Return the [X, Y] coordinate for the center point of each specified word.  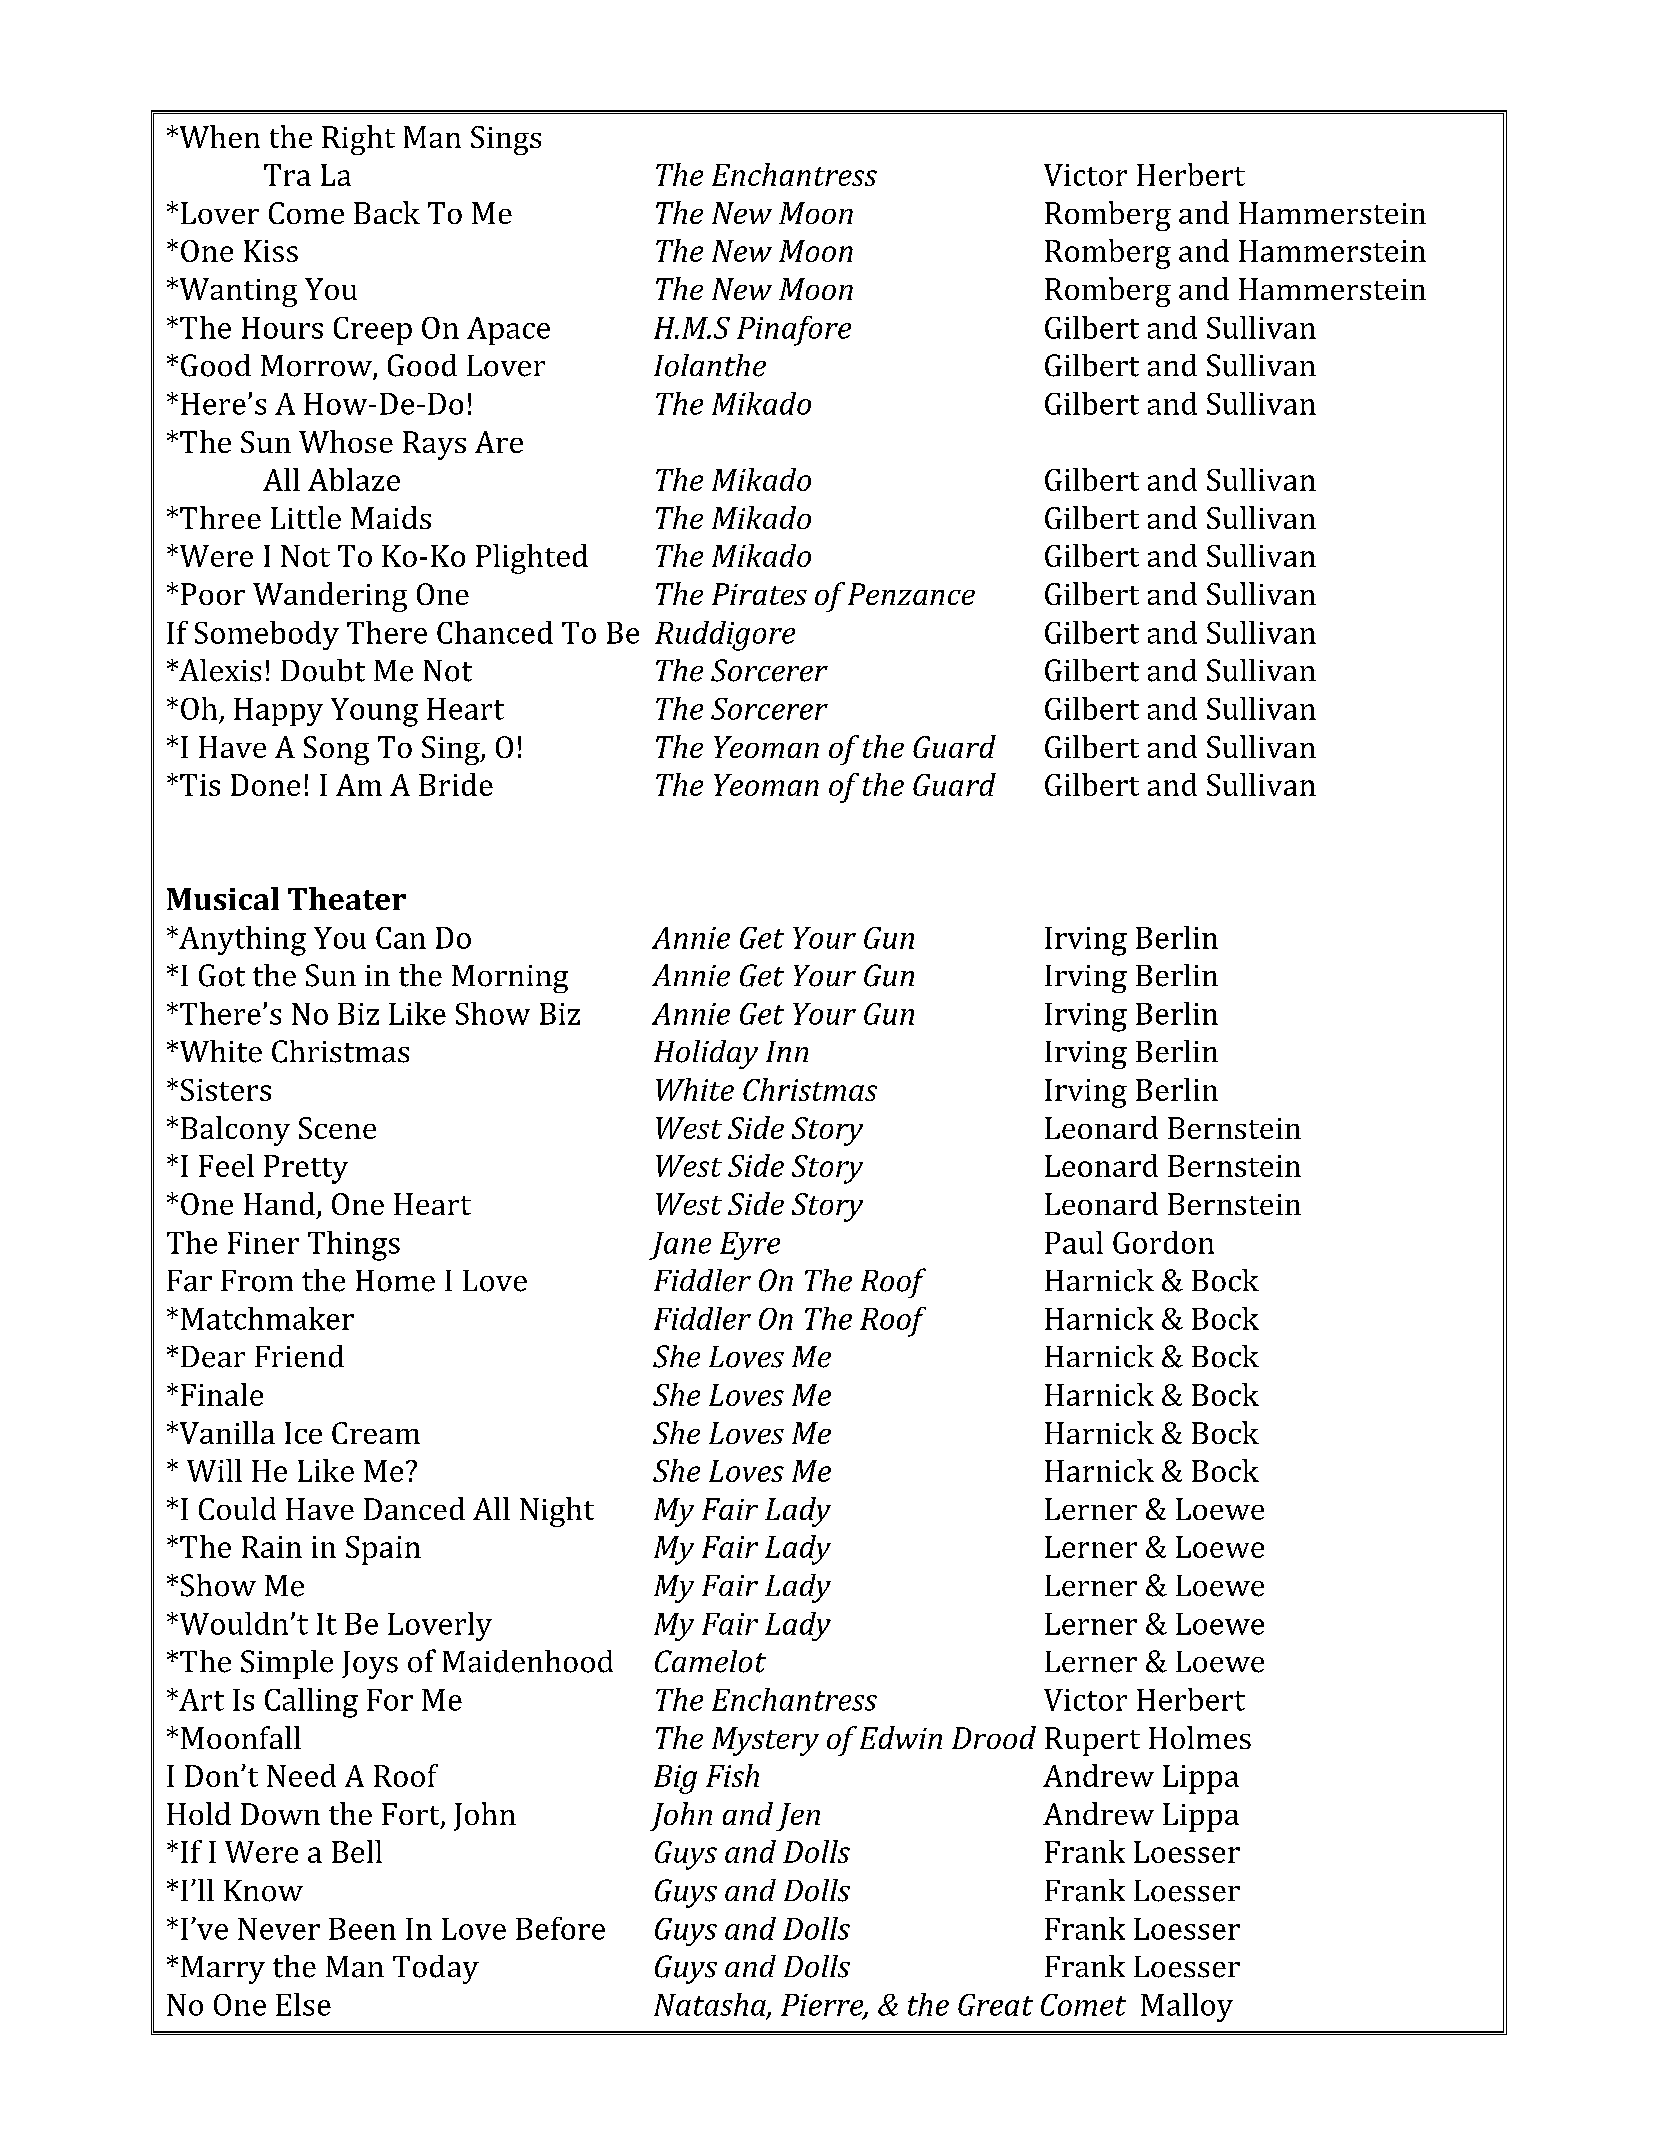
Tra [287, 175]
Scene [337, 1128]
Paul [1074, 1242]
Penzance [911, 594]
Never [279, 1929]
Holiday [706, 1054]
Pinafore [794, 331]
